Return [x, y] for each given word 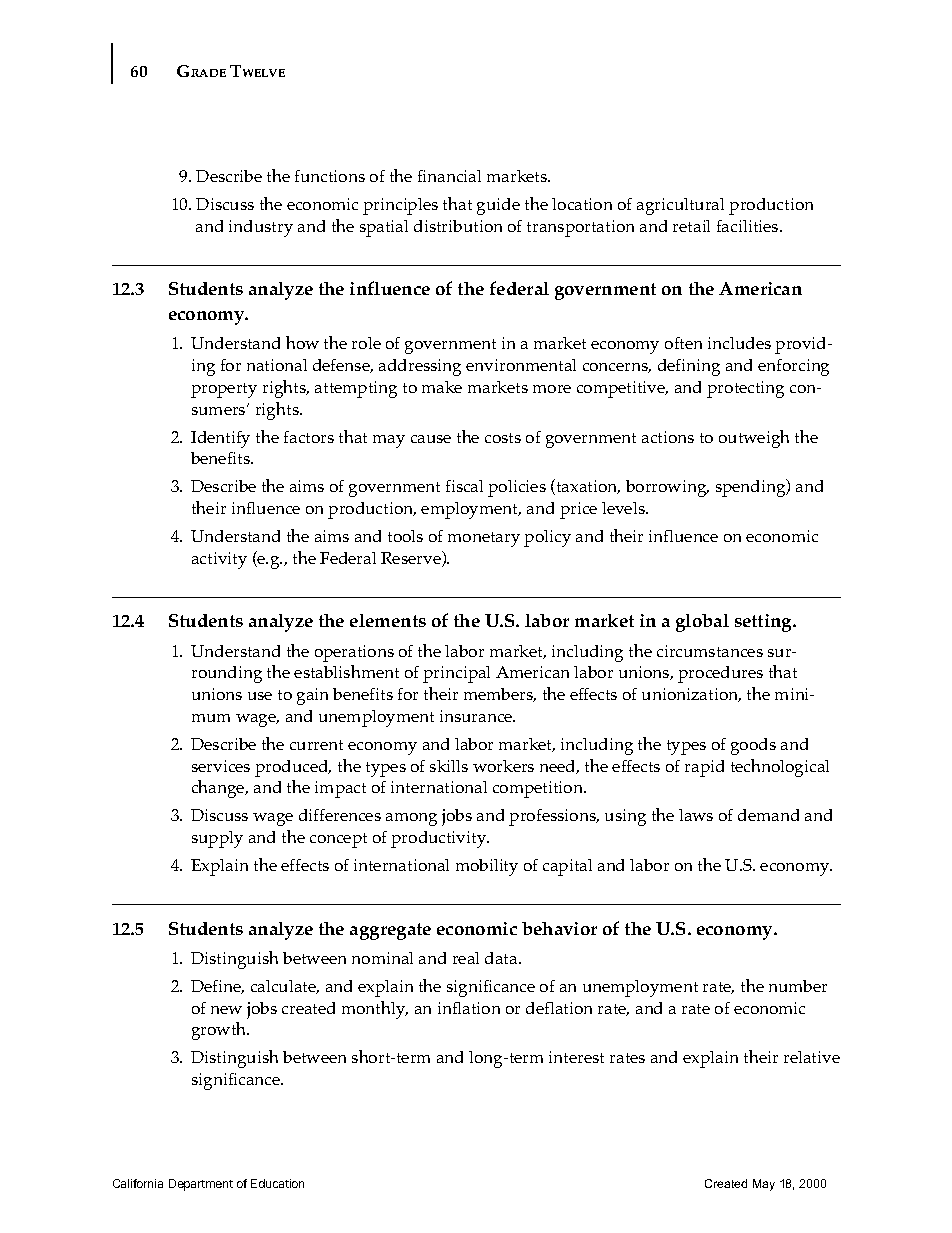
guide [498, 206]
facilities [749, 226]
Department [201, 1185]
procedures [720, 674]
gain [312, 696]
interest [576, 1057]
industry [261, 228]
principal [456, 674]
